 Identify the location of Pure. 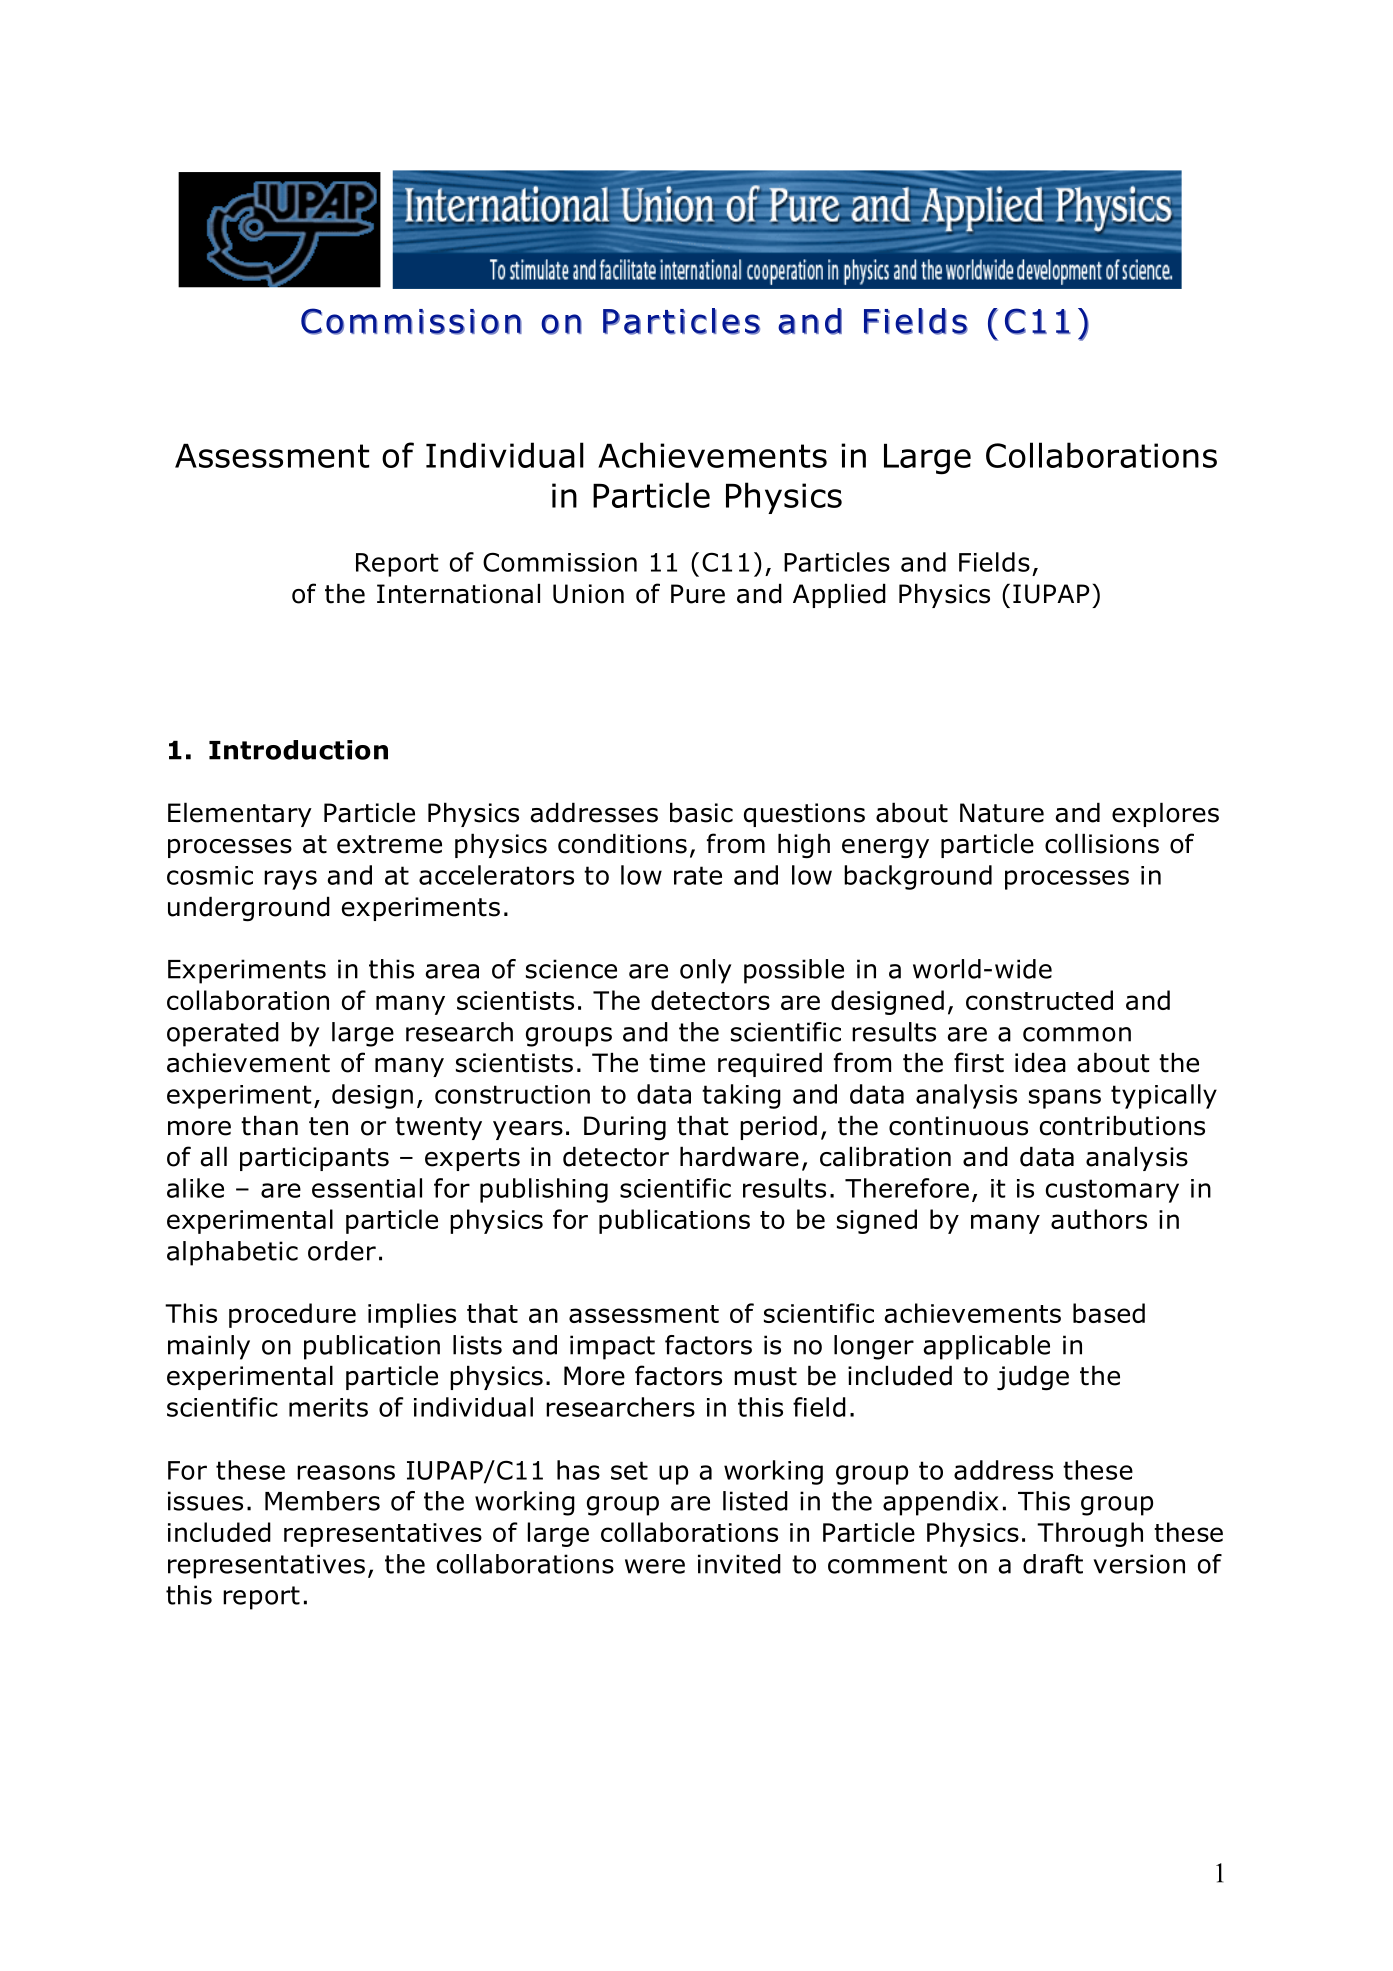
(698, 594).
